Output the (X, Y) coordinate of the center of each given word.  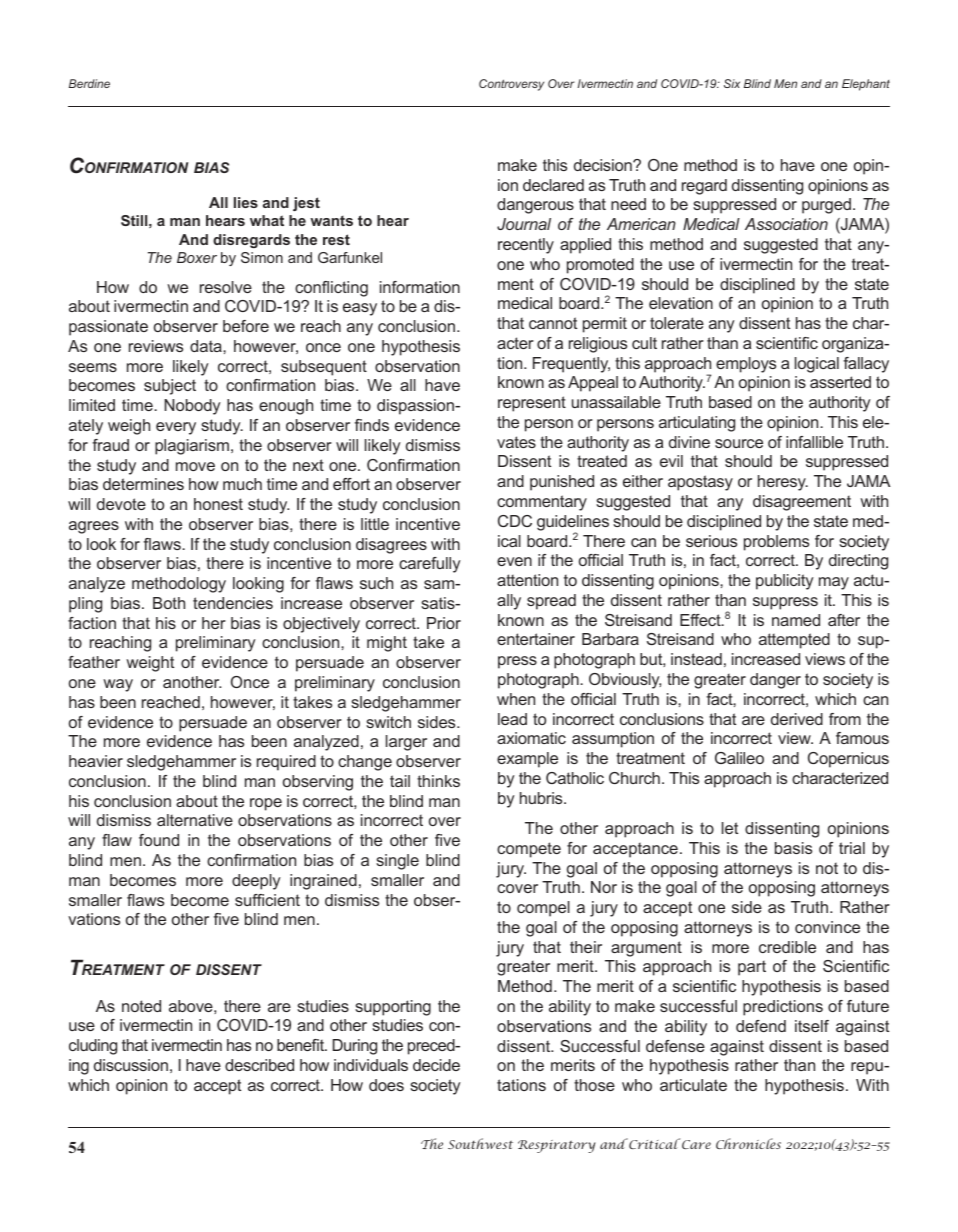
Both (169, 603)
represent (532, 404)
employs (746, 365)
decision (604, 165)
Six (732, 83)
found (159, 840)
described (259, 1065)
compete (529, 850)
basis (793, 848)
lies (246, 202)
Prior (444, 623)
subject (170, 387)
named (796, 620)
